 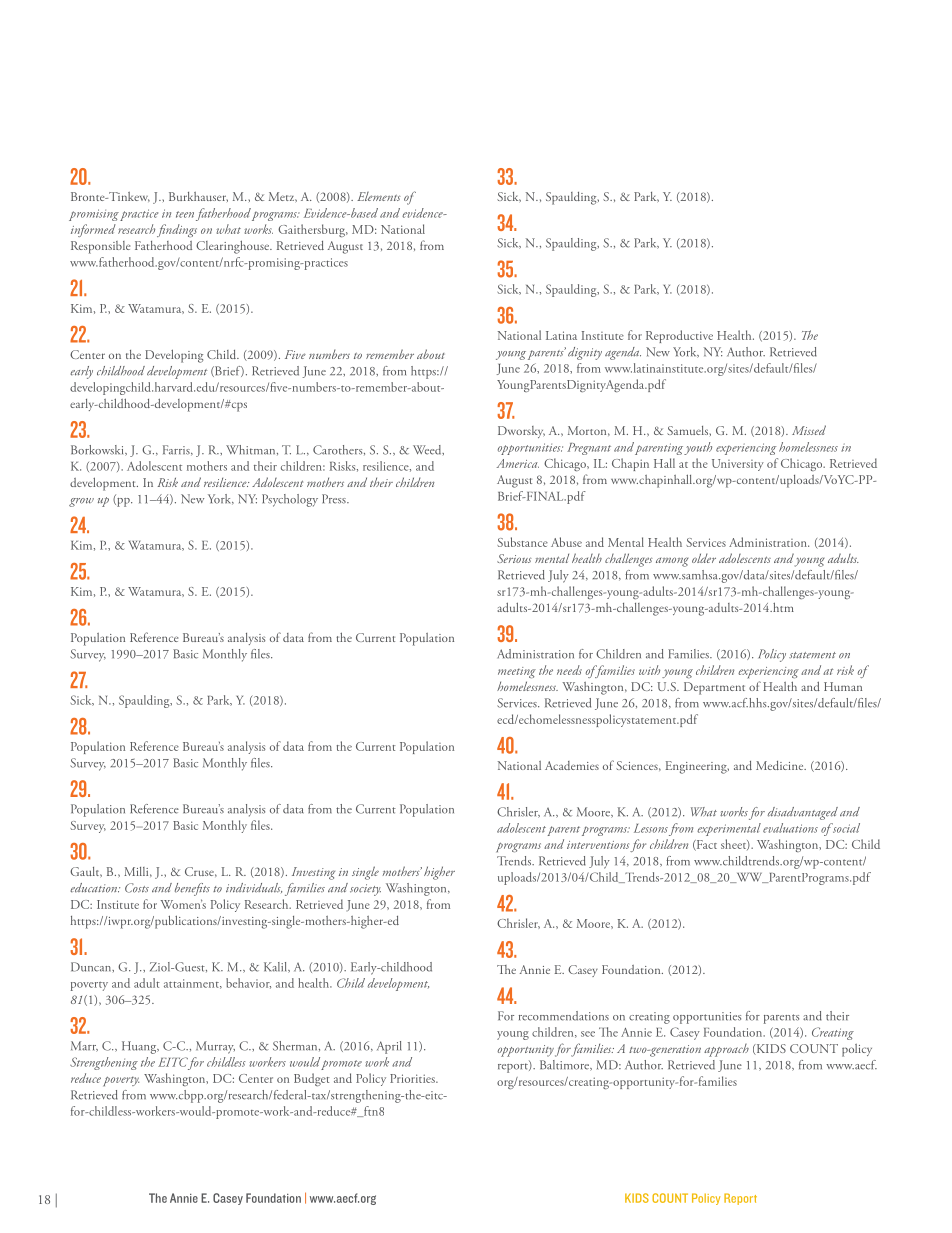 I want to click on Elements, so click(x=379, y=196).
